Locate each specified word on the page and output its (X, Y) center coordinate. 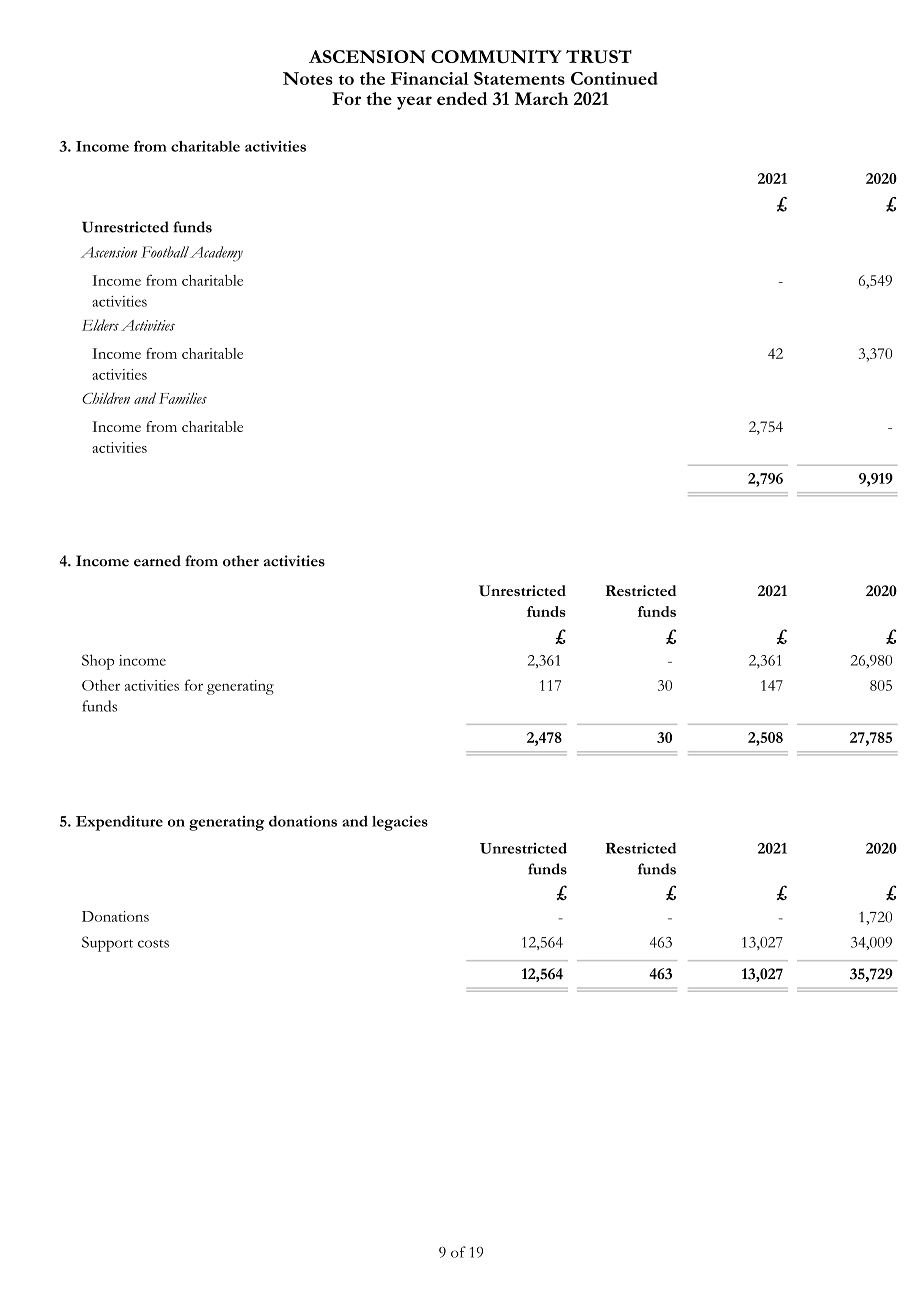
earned (157, 561)
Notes (308, 78)
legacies (400, 823)
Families (183, 398)
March (542, 98)
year (414, 103)
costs (153, 944)
